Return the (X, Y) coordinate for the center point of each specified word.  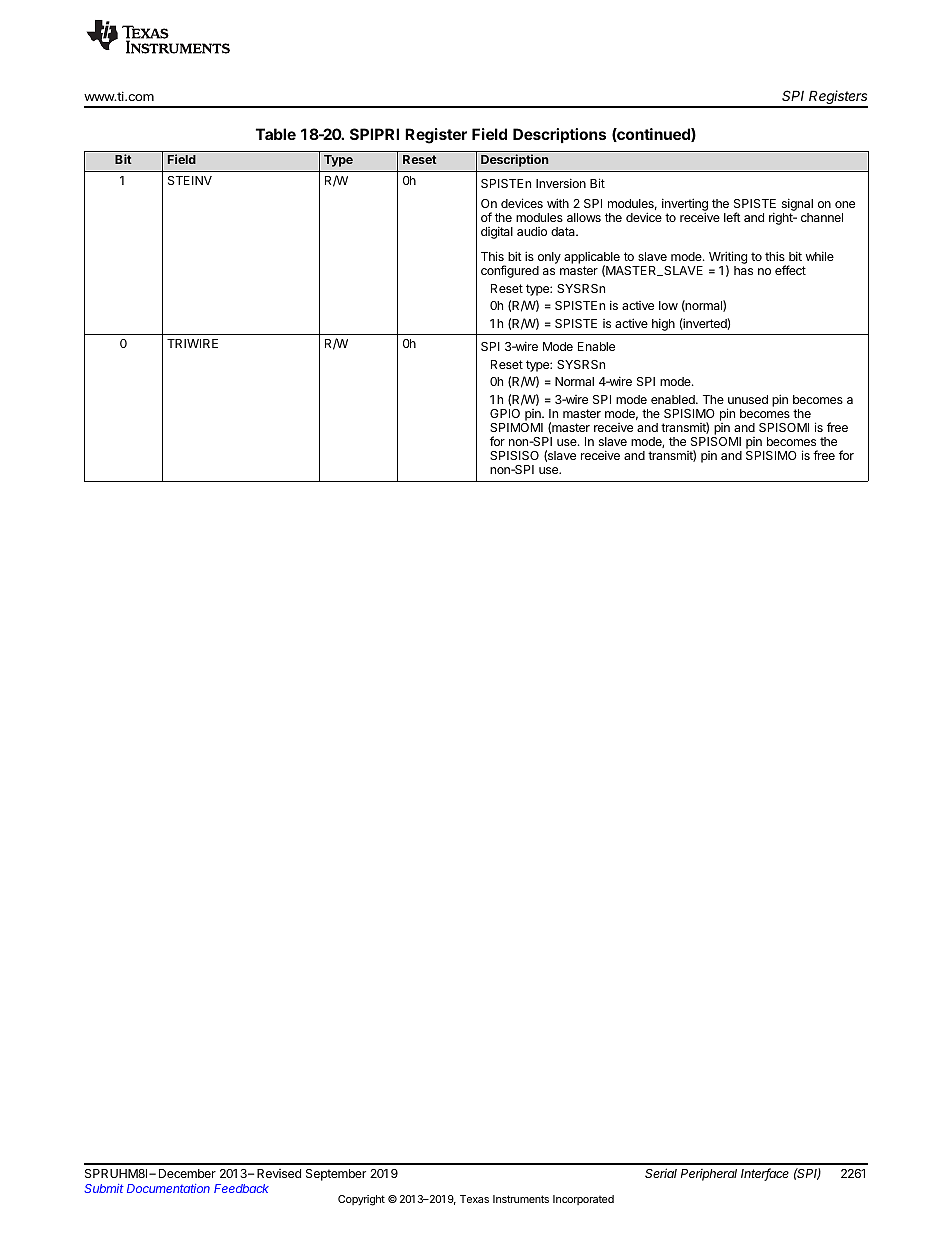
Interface (765, 1174)
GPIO (505, 413)
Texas (474, 1199)
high (663, 324)
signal (797, 206)
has (743, 270)
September (336, 1175)
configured (510, 271)
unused (748, 399)
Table (276, 134)
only (549, 259)
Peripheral (709, 1175)
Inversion (561, 183)
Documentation (168, 1188)
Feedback (241, 1188)
